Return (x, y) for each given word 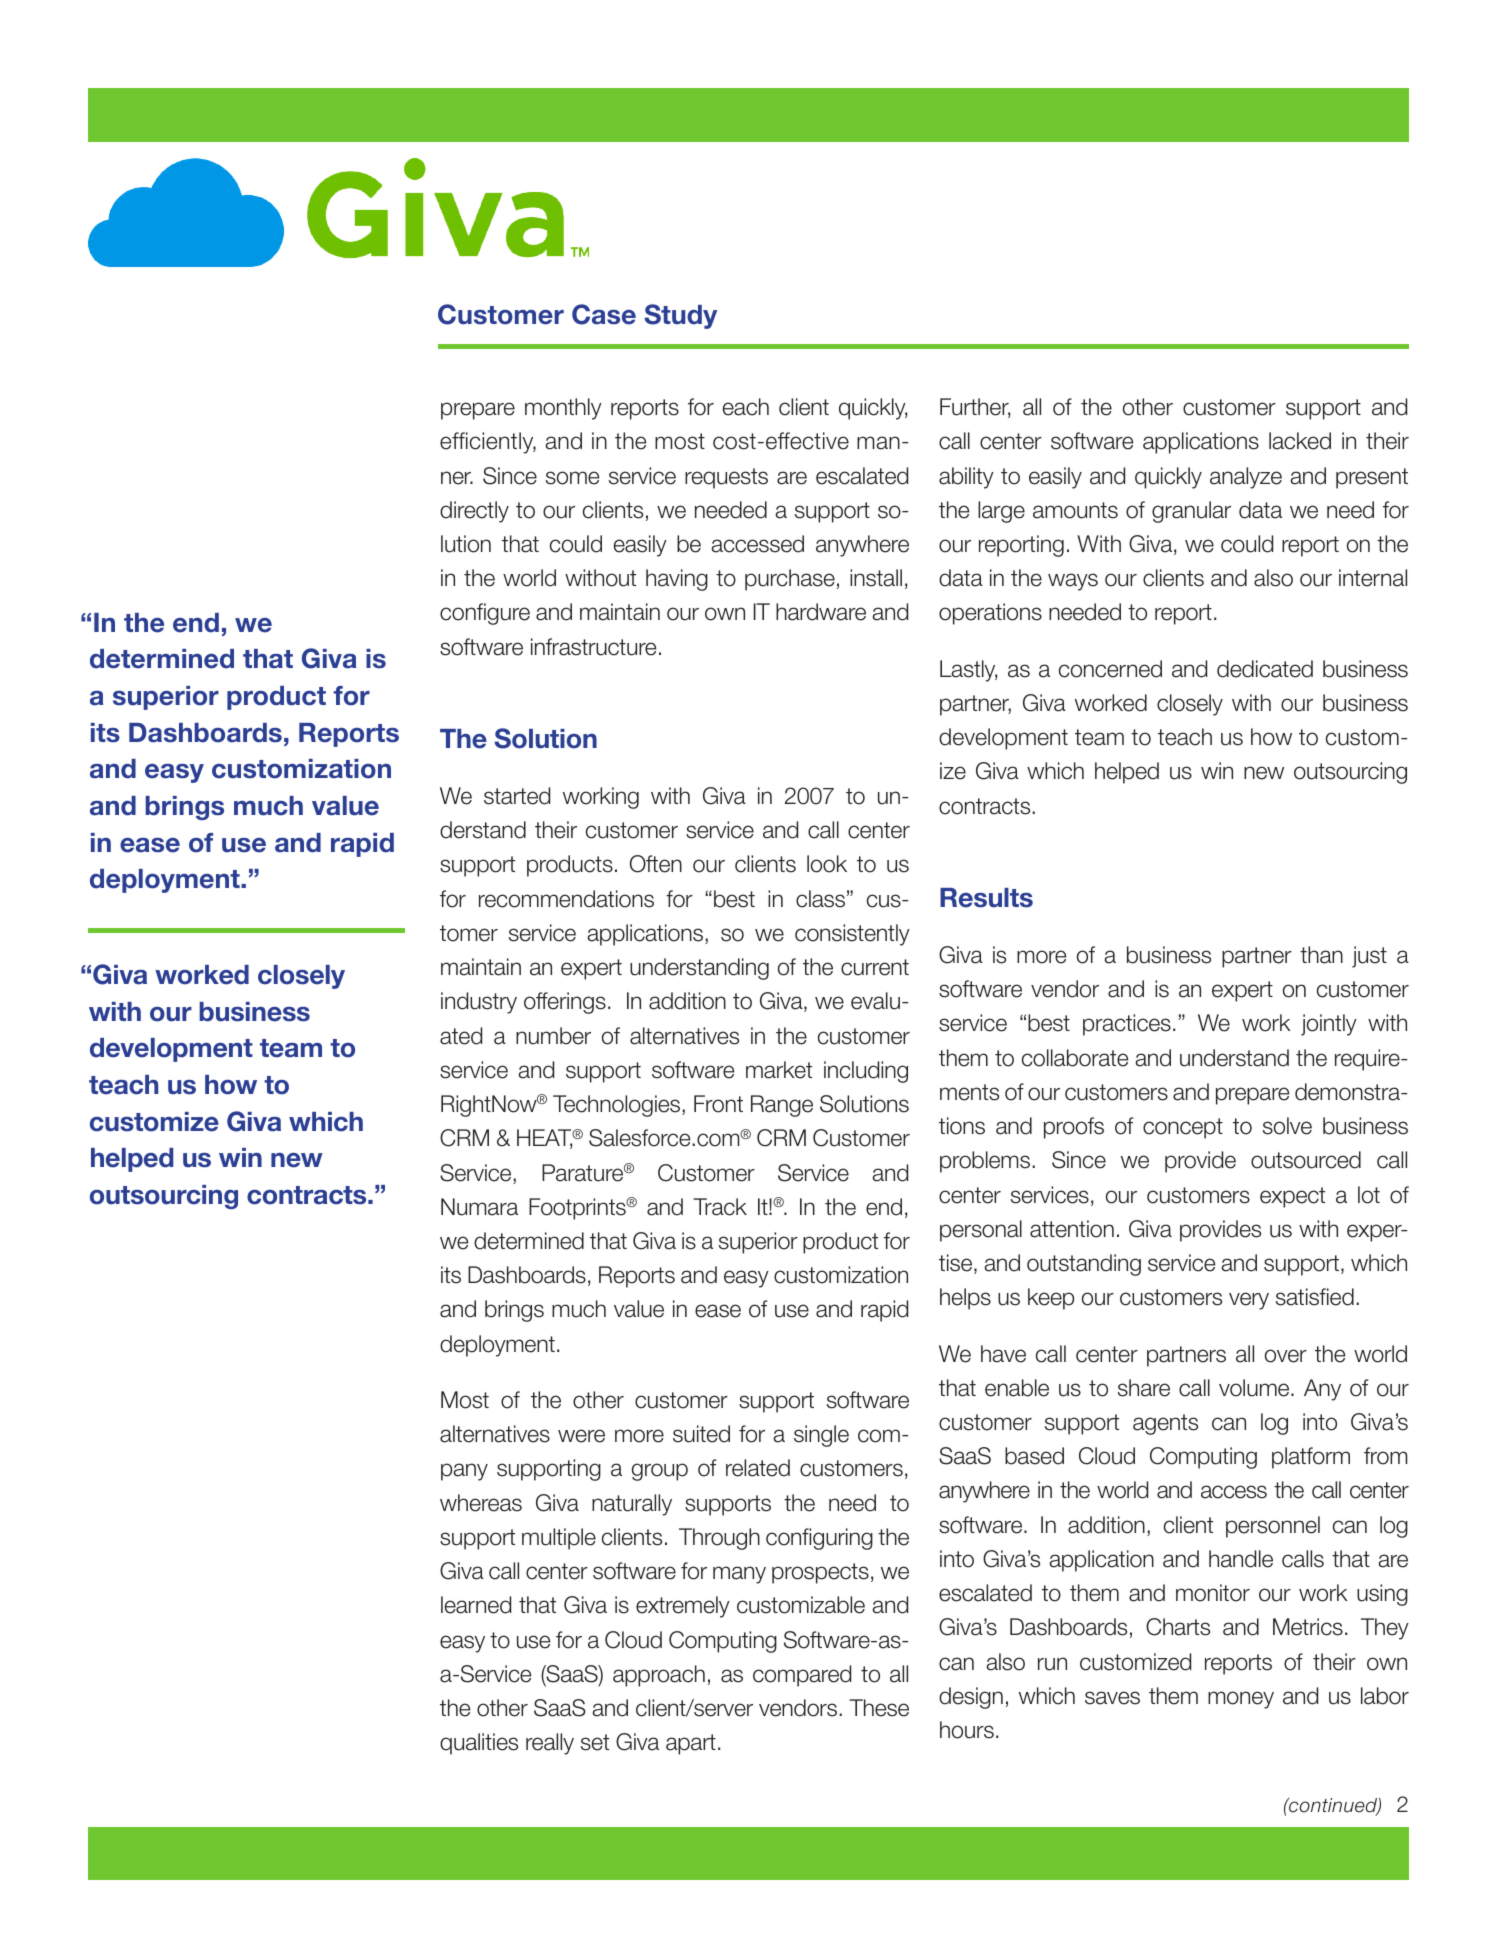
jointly (1329, 1025)
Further (975, 408)
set (595, 1742)
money (1241, 1700)
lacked (1300, 441)
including (866, 1072)
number (553, 1036)
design (971, 1698)
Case (604, 314)
